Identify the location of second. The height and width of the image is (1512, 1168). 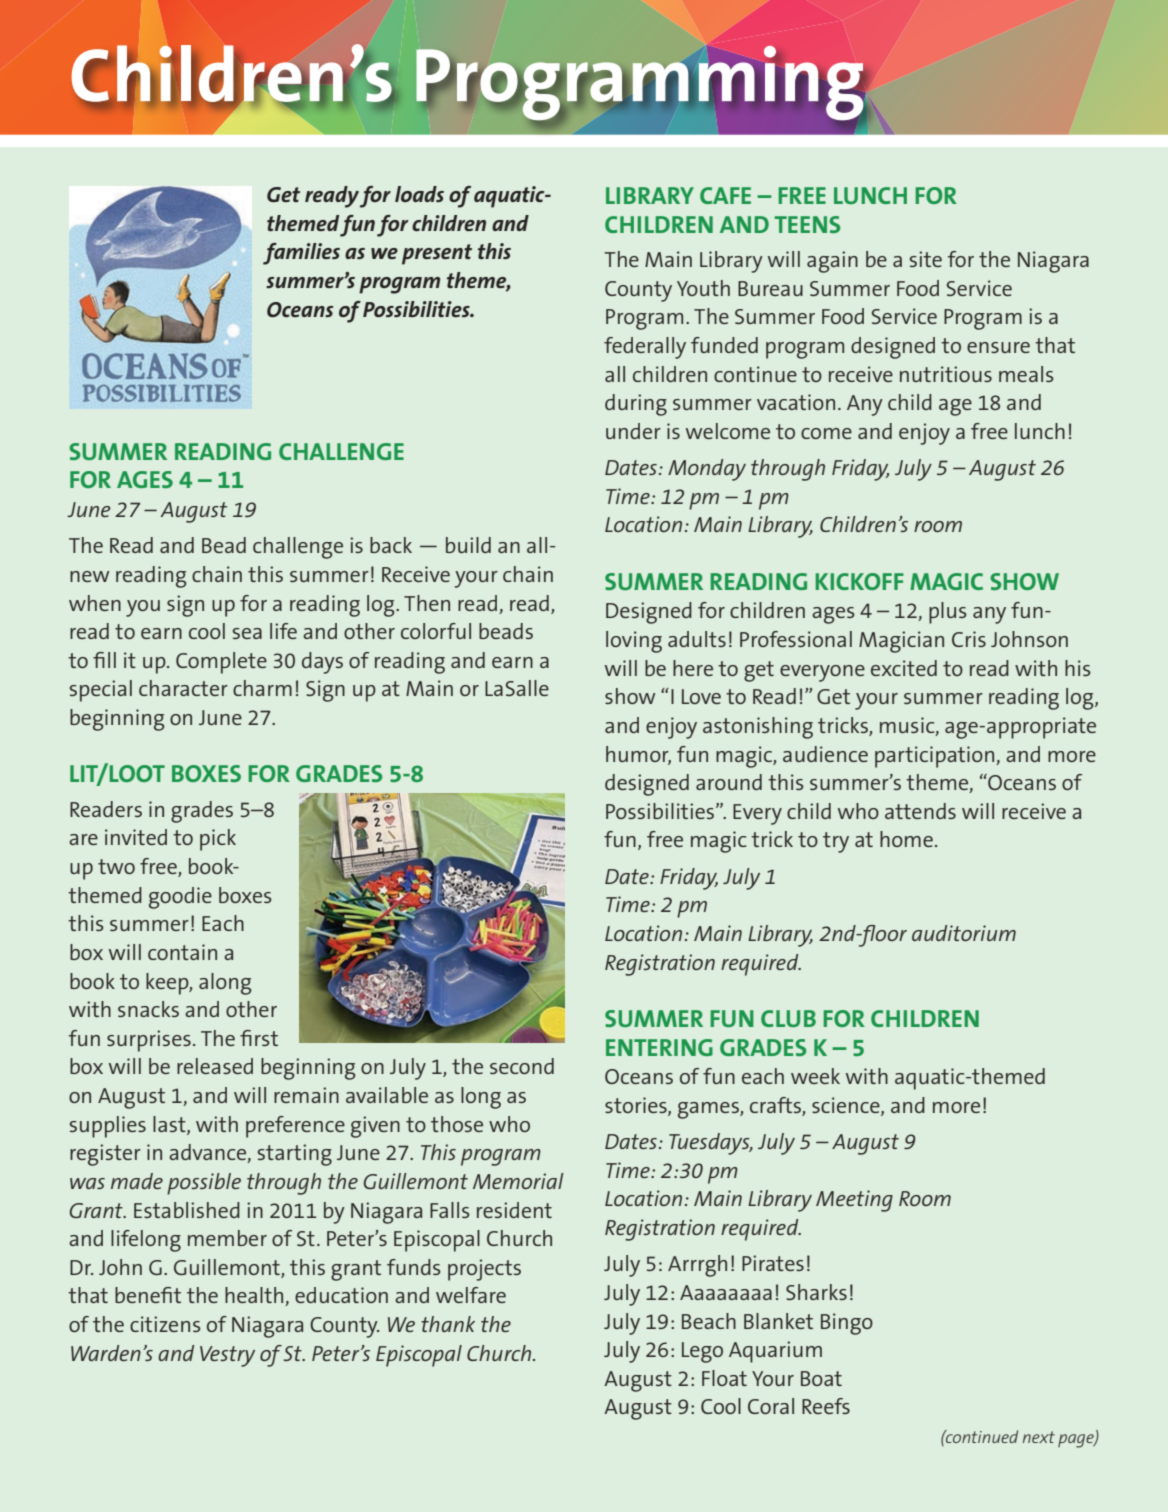
(522, 1066).
